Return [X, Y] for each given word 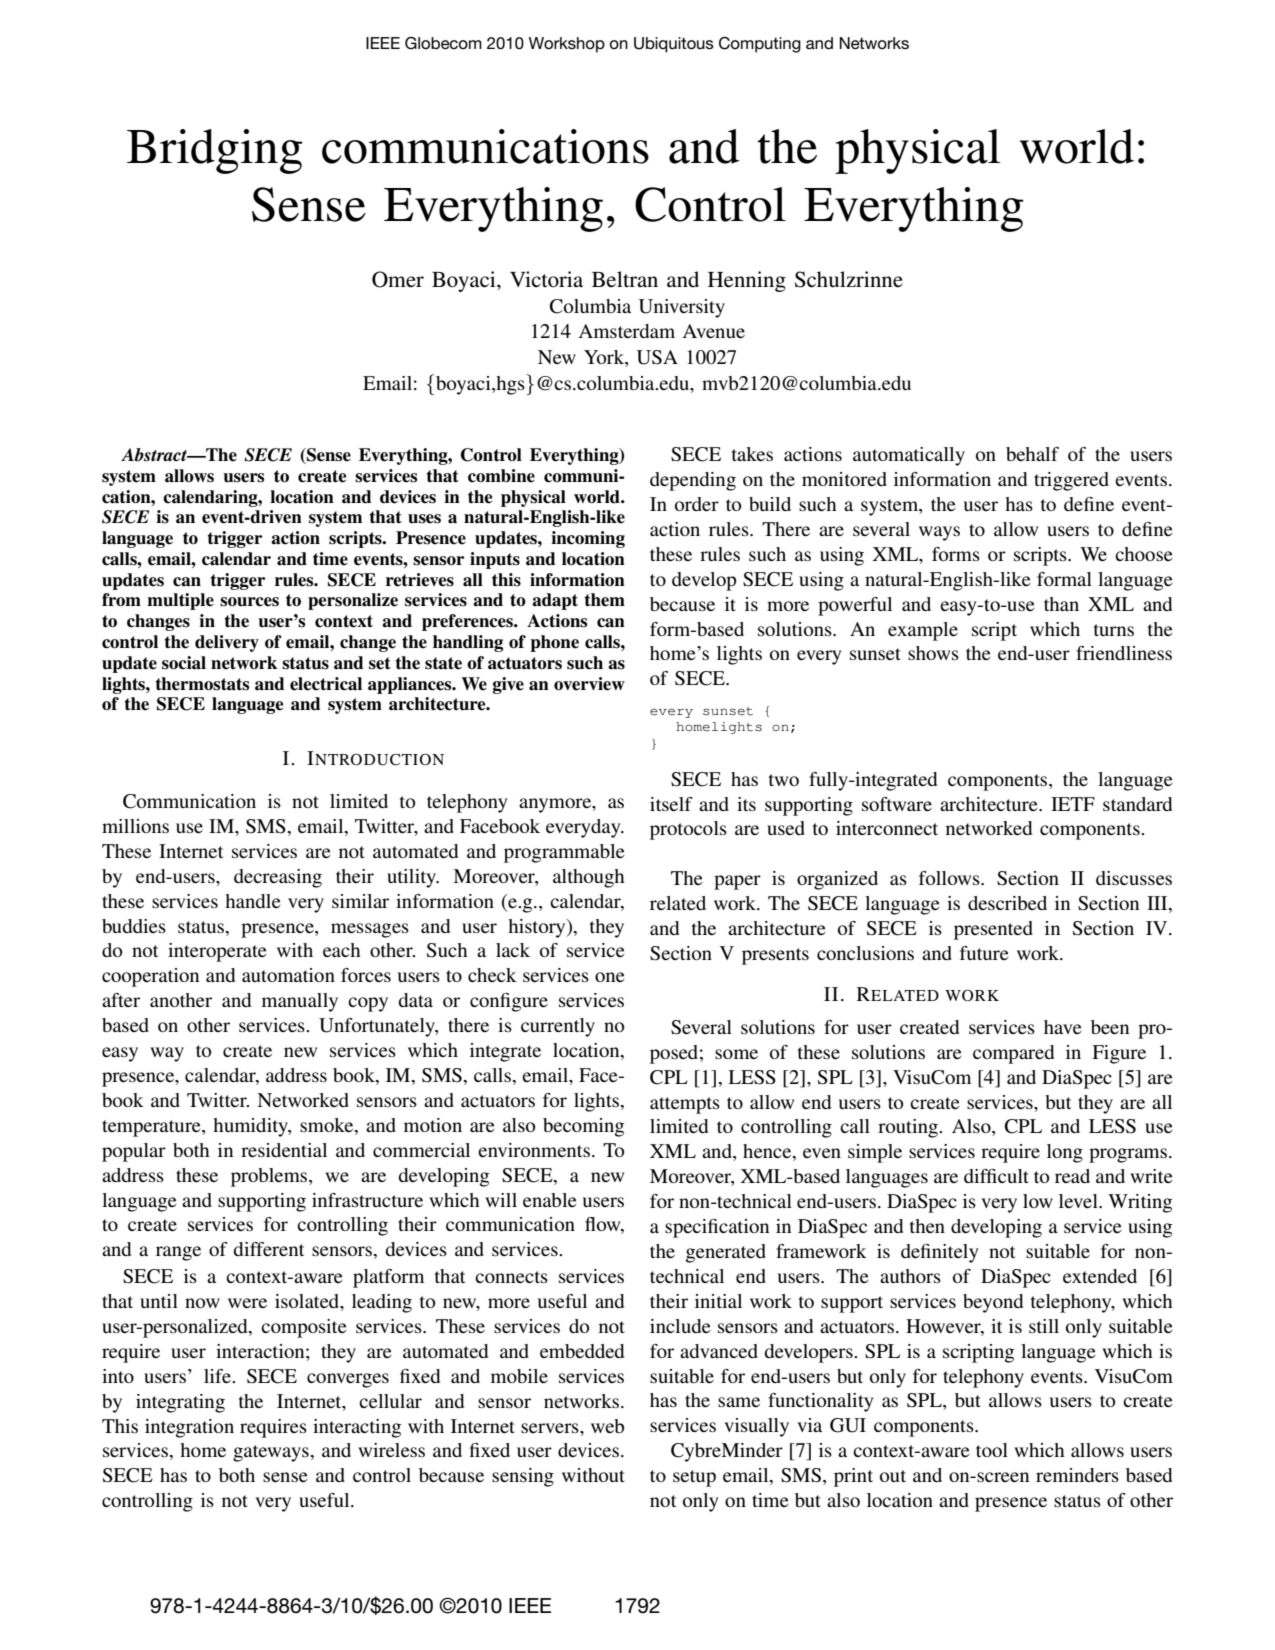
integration [189, 1428]
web [607, 1426]
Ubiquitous [674, 45]
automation [288, 975]
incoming [588, 539]
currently [558, 1027]
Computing [760, 45]
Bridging [215, 151]
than [1061, 604]
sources [249, 602]
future [984, 953]
